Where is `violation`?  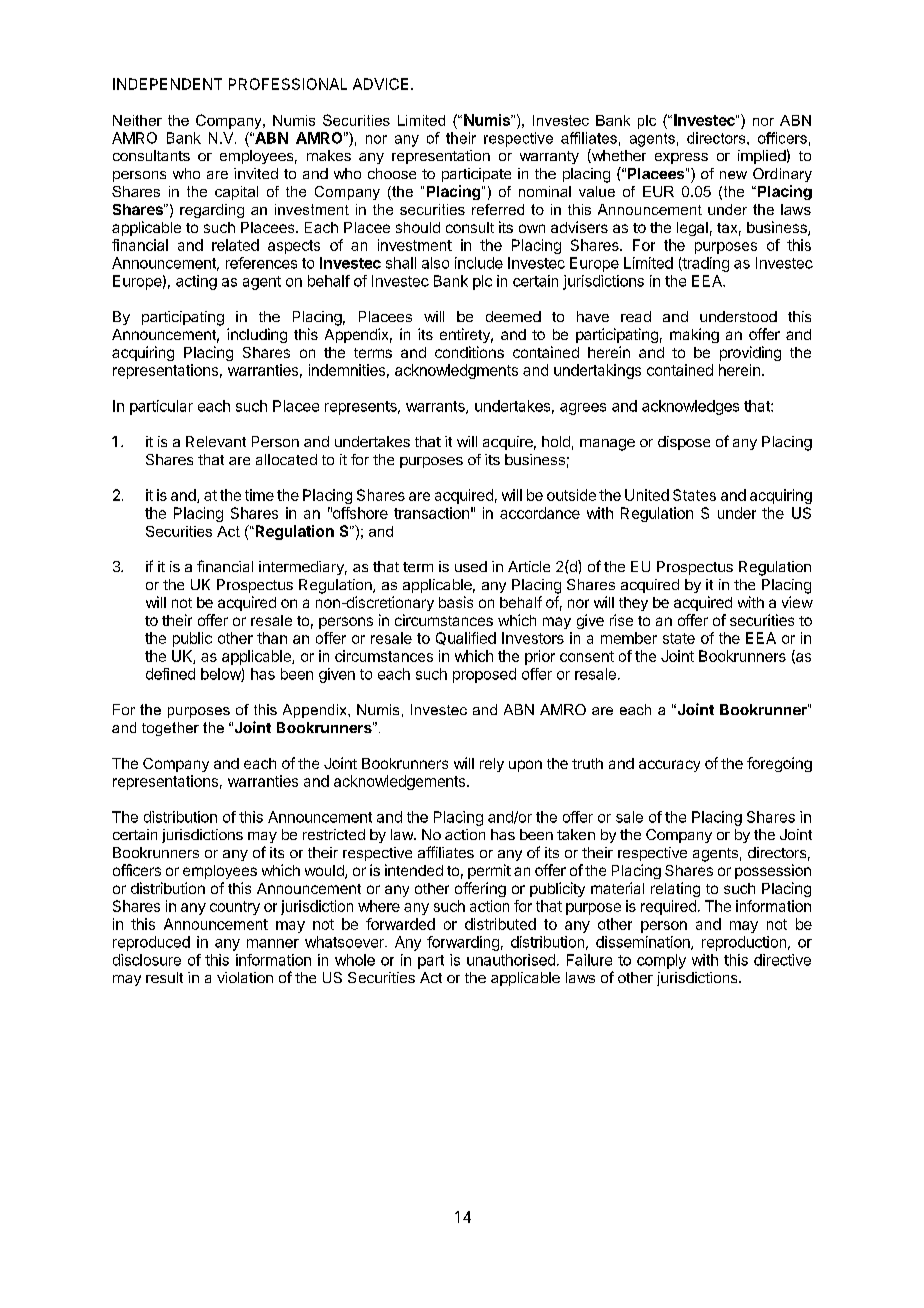
violation is located at coordinates (245, 977).
